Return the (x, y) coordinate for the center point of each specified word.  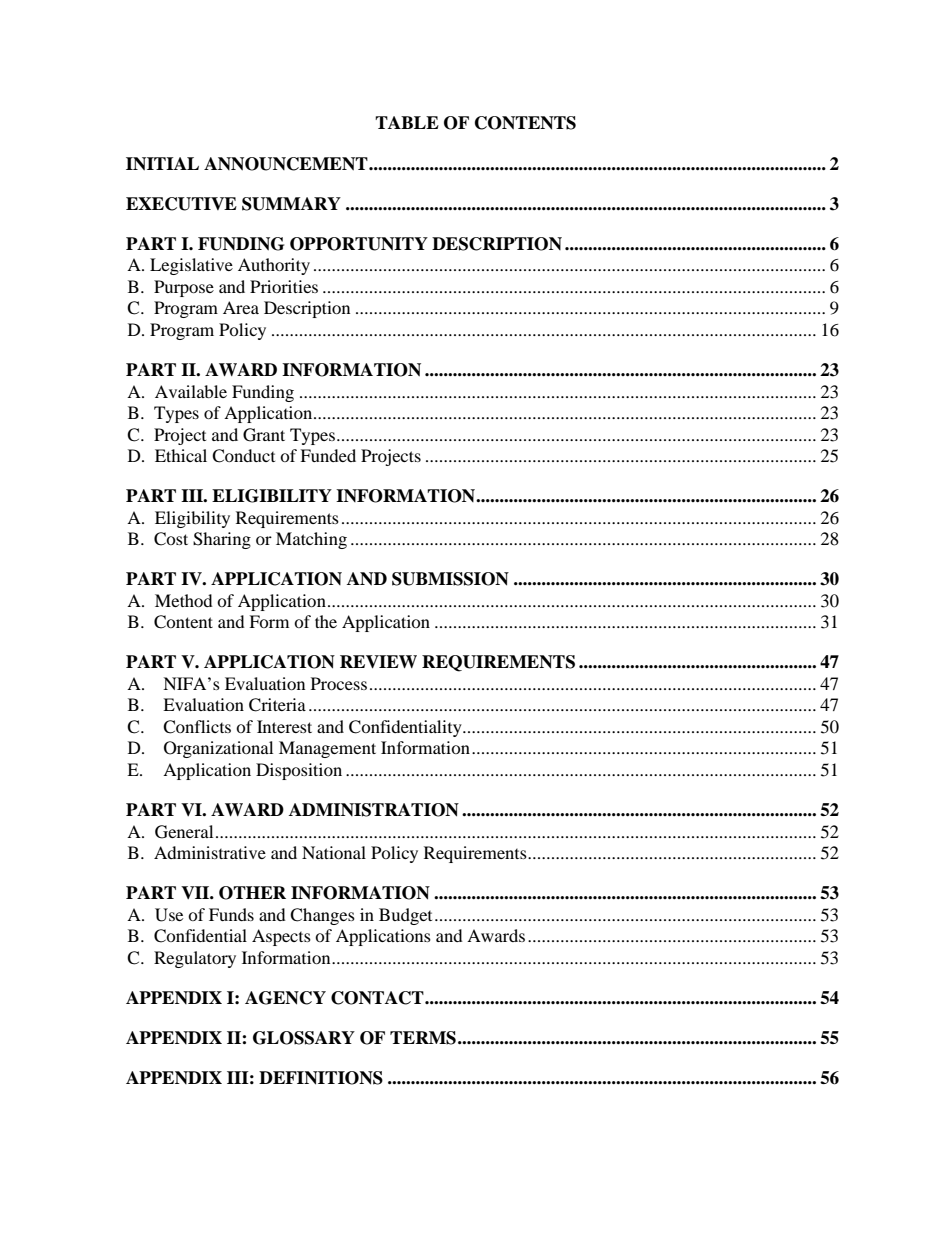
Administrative (210, 852)
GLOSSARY (304, 1038)
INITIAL (162, 164)
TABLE (407, 122)
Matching (311, 540)
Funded (328, 455)
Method (184, 600)
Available (191, 391)
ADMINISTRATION (374, 810)
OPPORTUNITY (359, 244)
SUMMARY (291, 204)
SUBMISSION (450, 579)
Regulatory (195, 959)
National (334, 852)
